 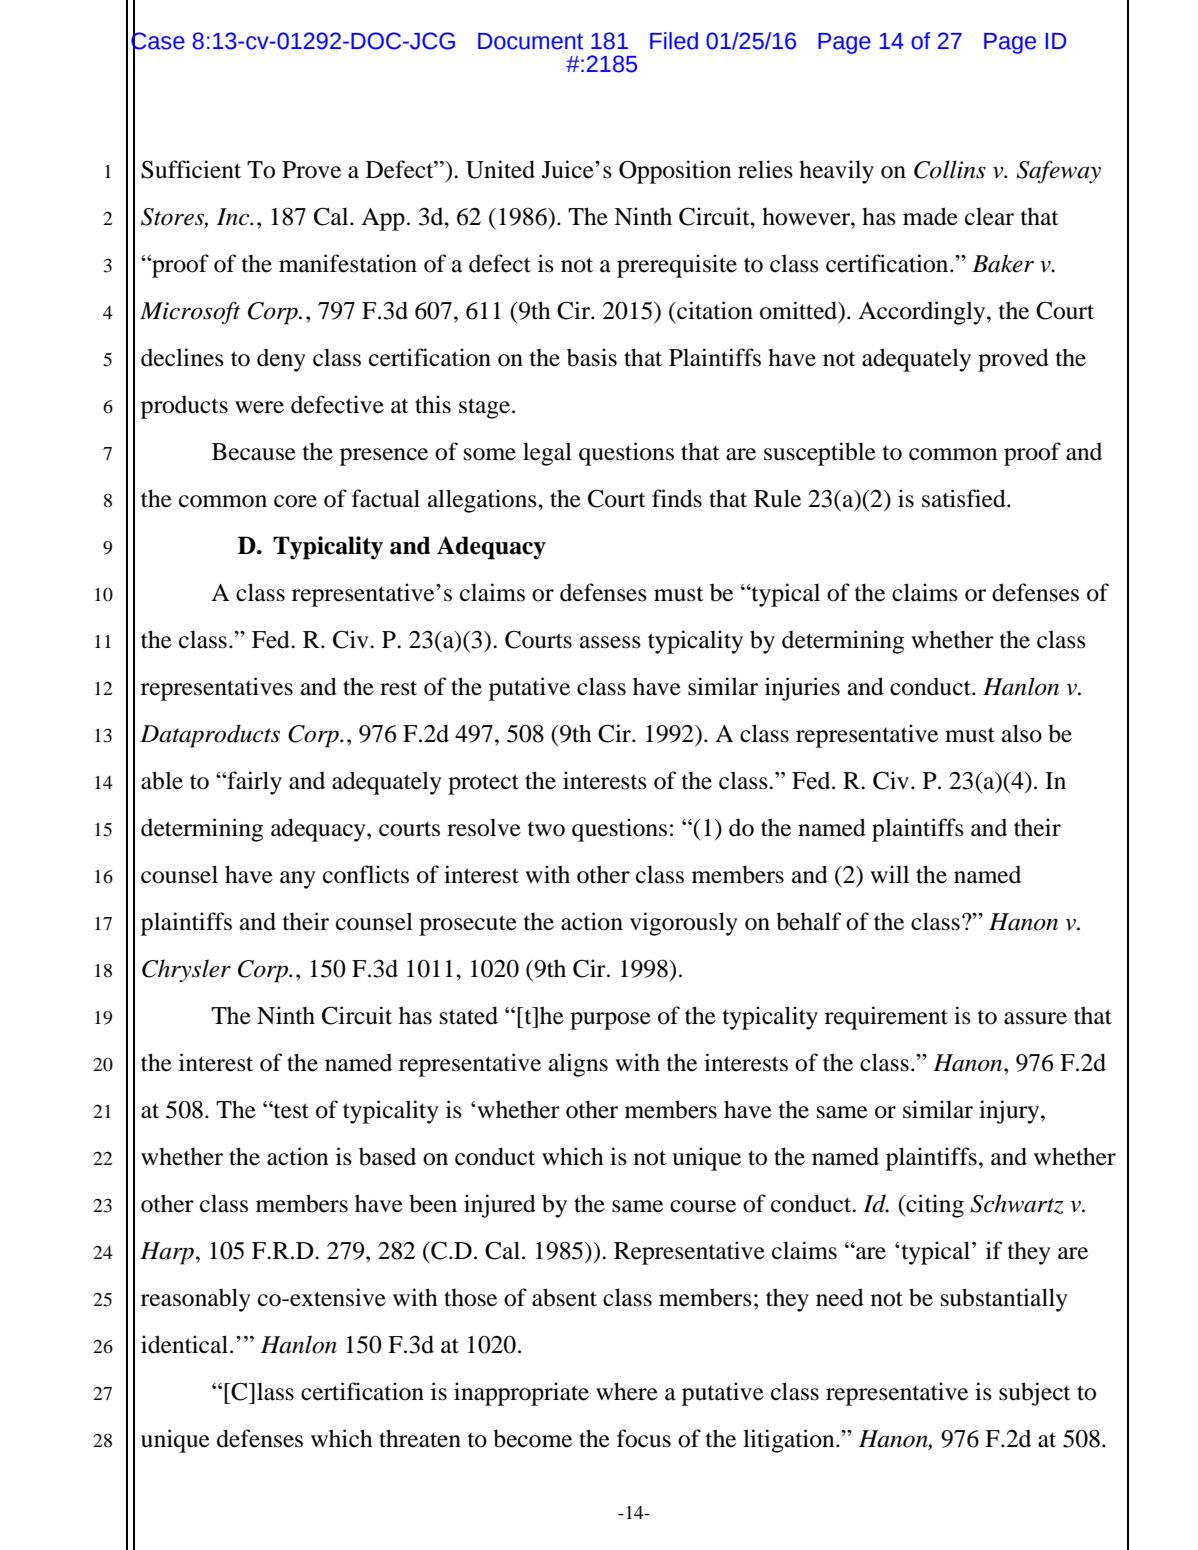 I want to click on Filed, so click(x=674, y=41).
